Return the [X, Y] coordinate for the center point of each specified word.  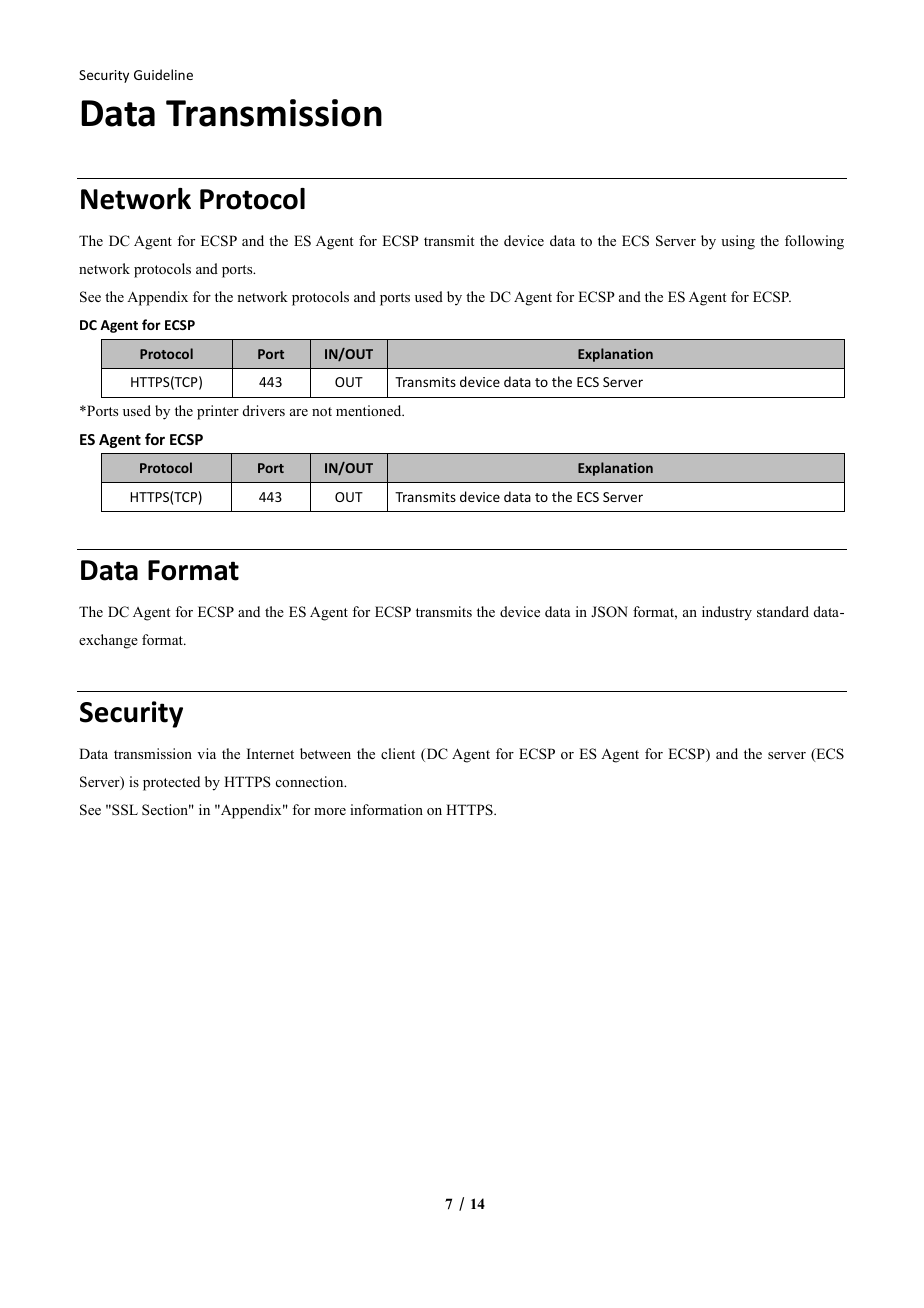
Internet [270, 753]
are [299, 412]
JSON [609, 612]
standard [783, 611]
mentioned [370, 410]
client [398, 753]
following [814, 242]
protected [171, 783]
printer [218, 412]
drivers [264, 410]
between [325, 753]
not [322, 411]
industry [727, 613]
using [738, 242]
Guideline [163, 74]
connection [311, 781]
